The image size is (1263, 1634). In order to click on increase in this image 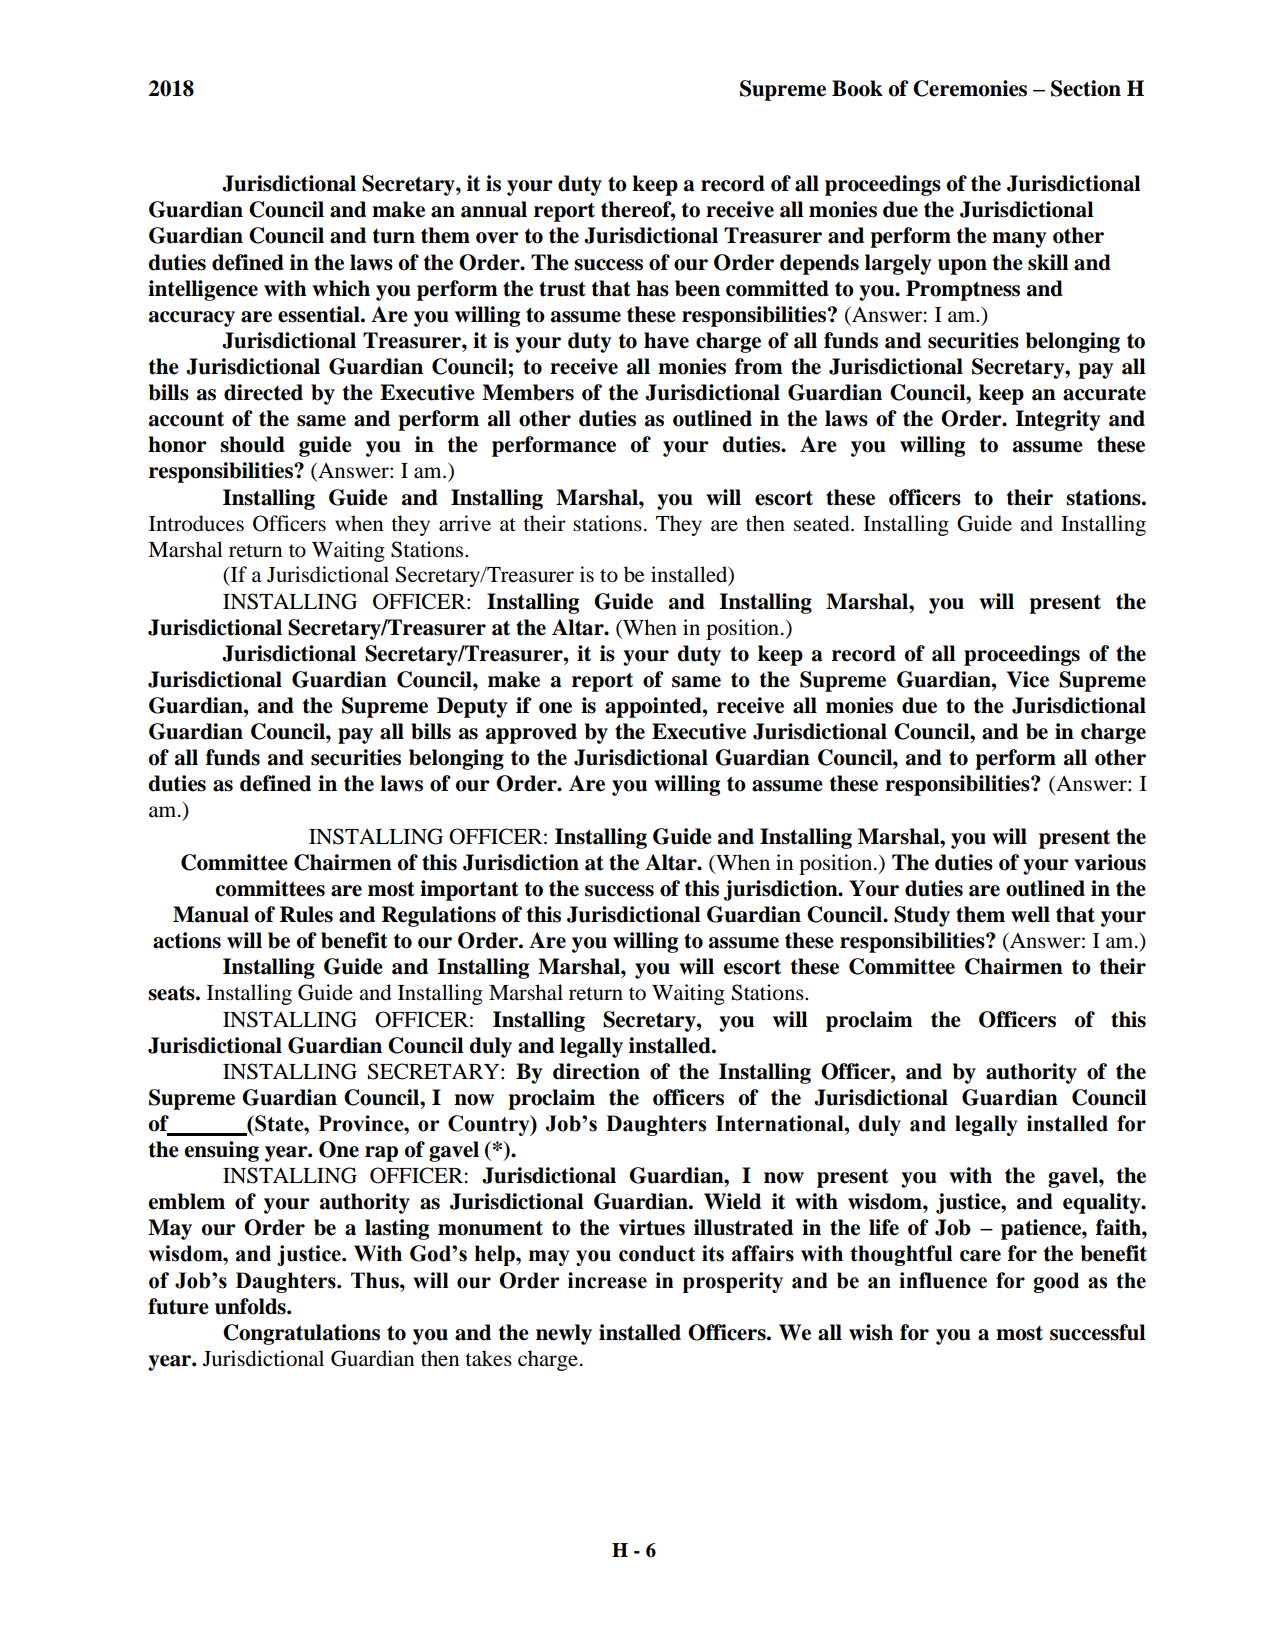, I will do `click(607, 1280)`.
